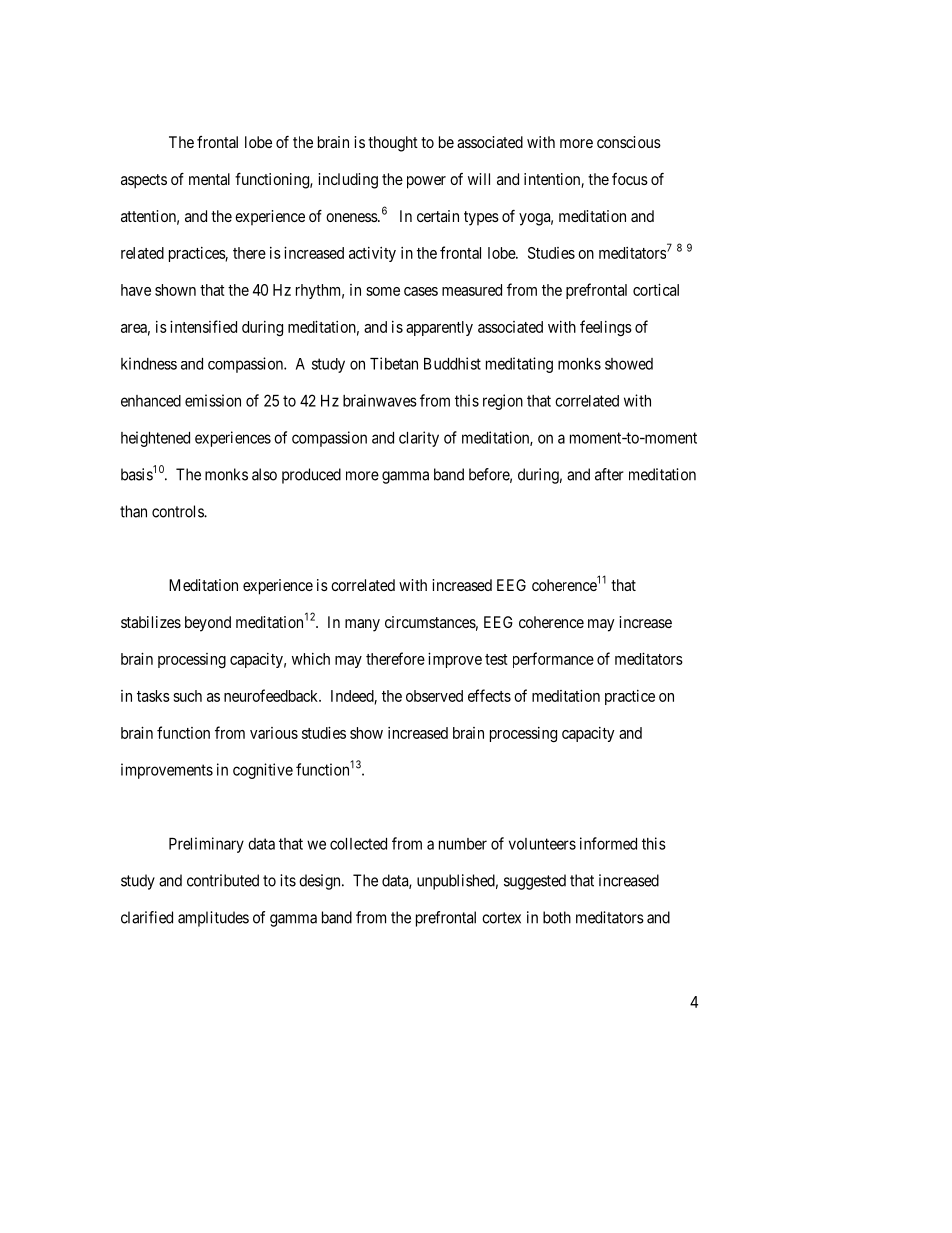  What do you see at coordinates (311, 476) in the document?
I see `produced` at bounding box center [311, 476].
